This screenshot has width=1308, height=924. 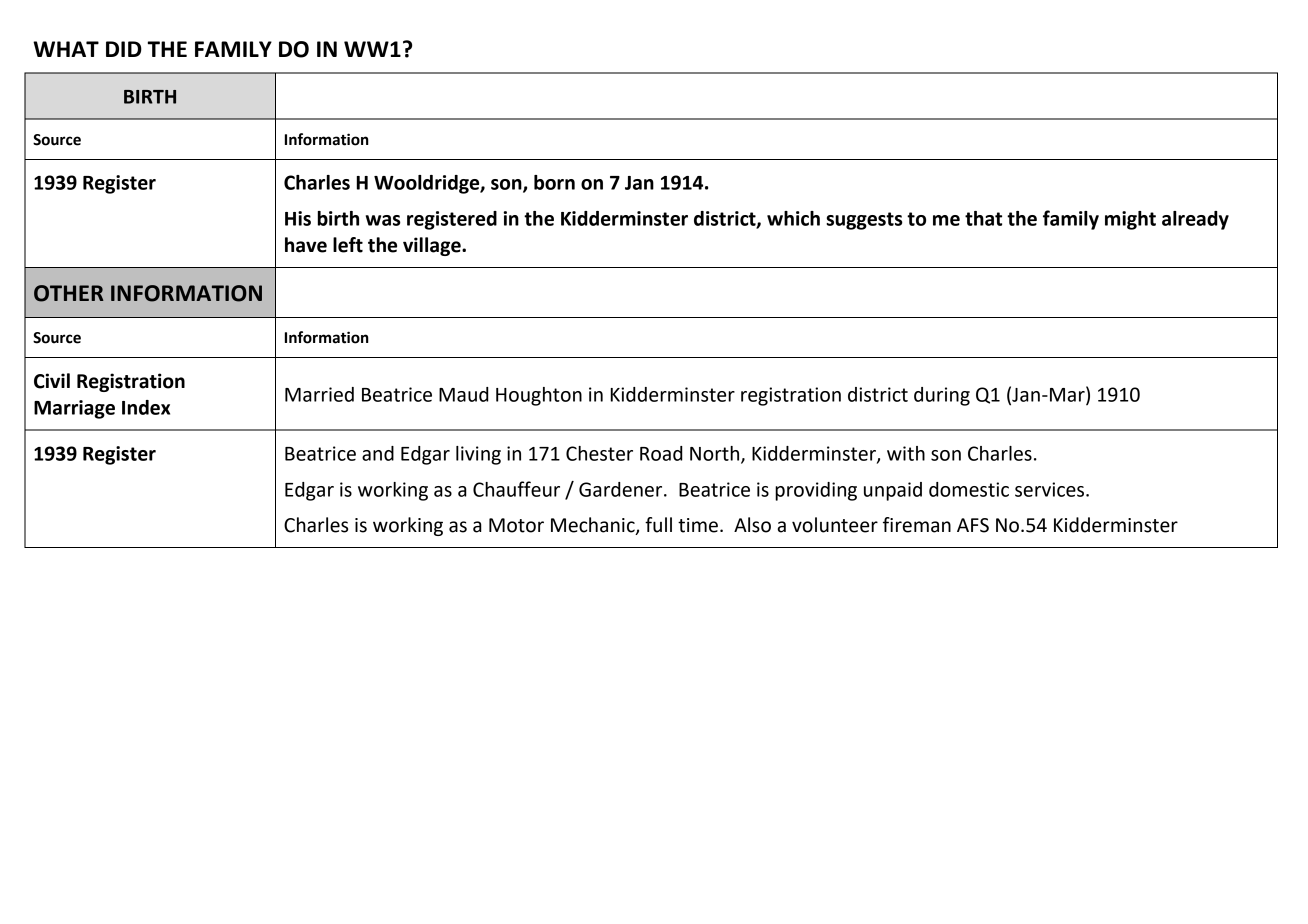 What do you see at coordinates (1051, 489) in the screenshot?
I see `services` at bounding box center [1051, 489].
